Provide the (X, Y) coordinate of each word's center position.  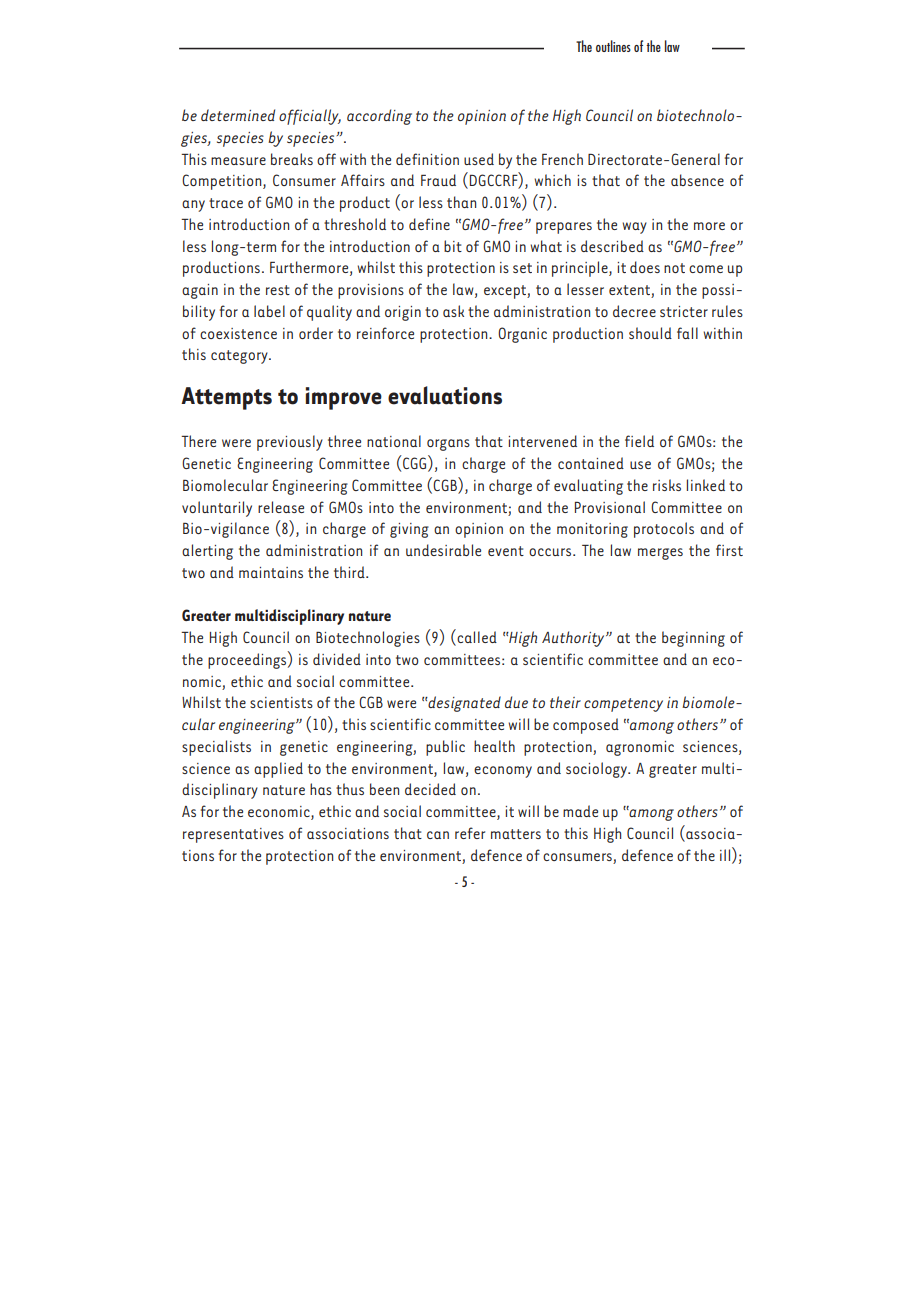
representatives (233, 835)
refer (470, 833)
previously (290, 443)
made (580, 811)
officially (310, 117)
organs (448, 445)
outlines (613, 46)
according (379, 117)
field (639, 441)
